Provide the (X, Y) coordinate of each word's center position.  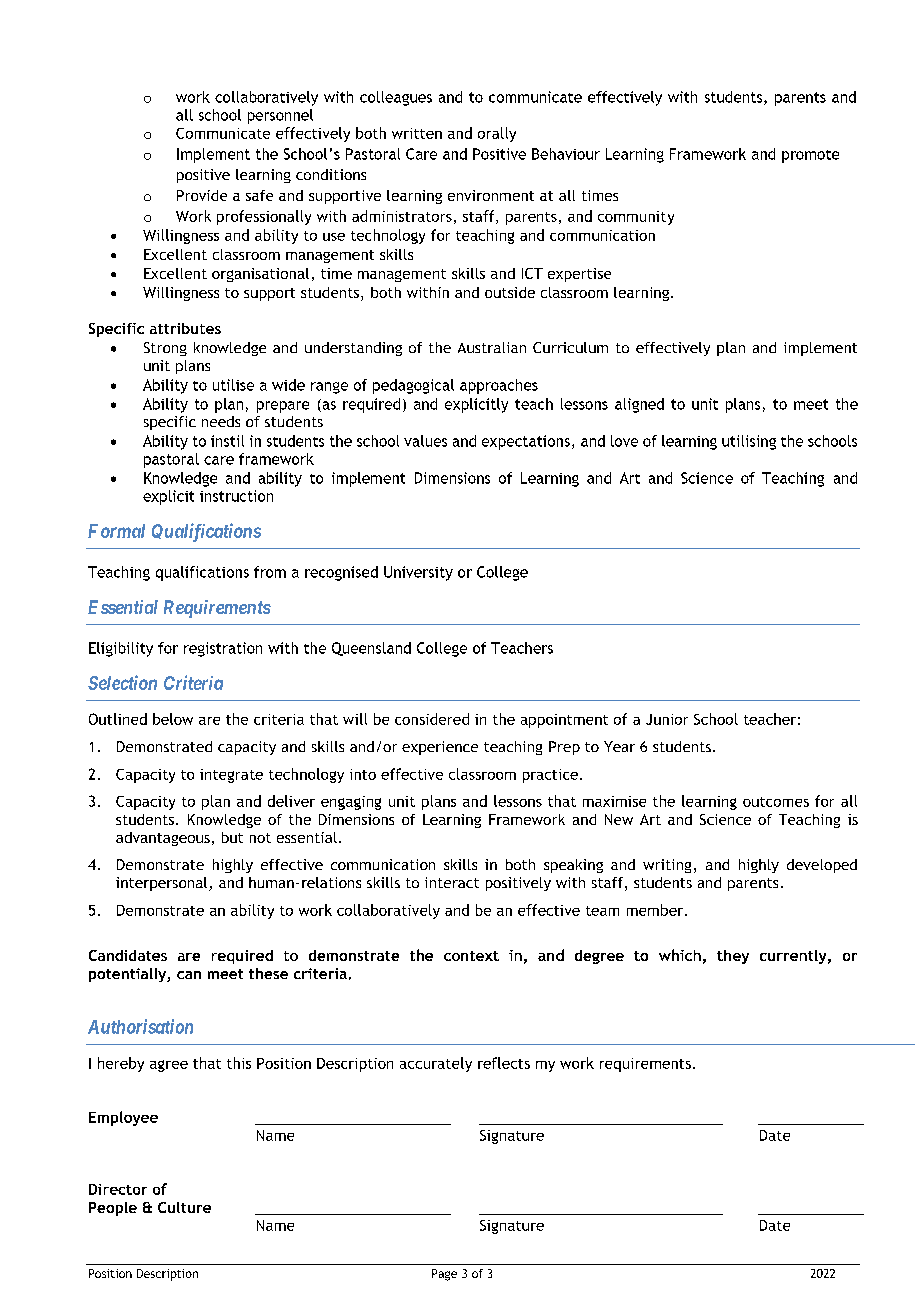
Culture (184, 1207)
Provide (202, 195)
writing (667, 866)
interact (452, 882)
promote (810, 156)
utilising (749, 442)
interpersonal (163, 884)
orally (497, 134)
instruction (236, 496)
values (425, 441)
